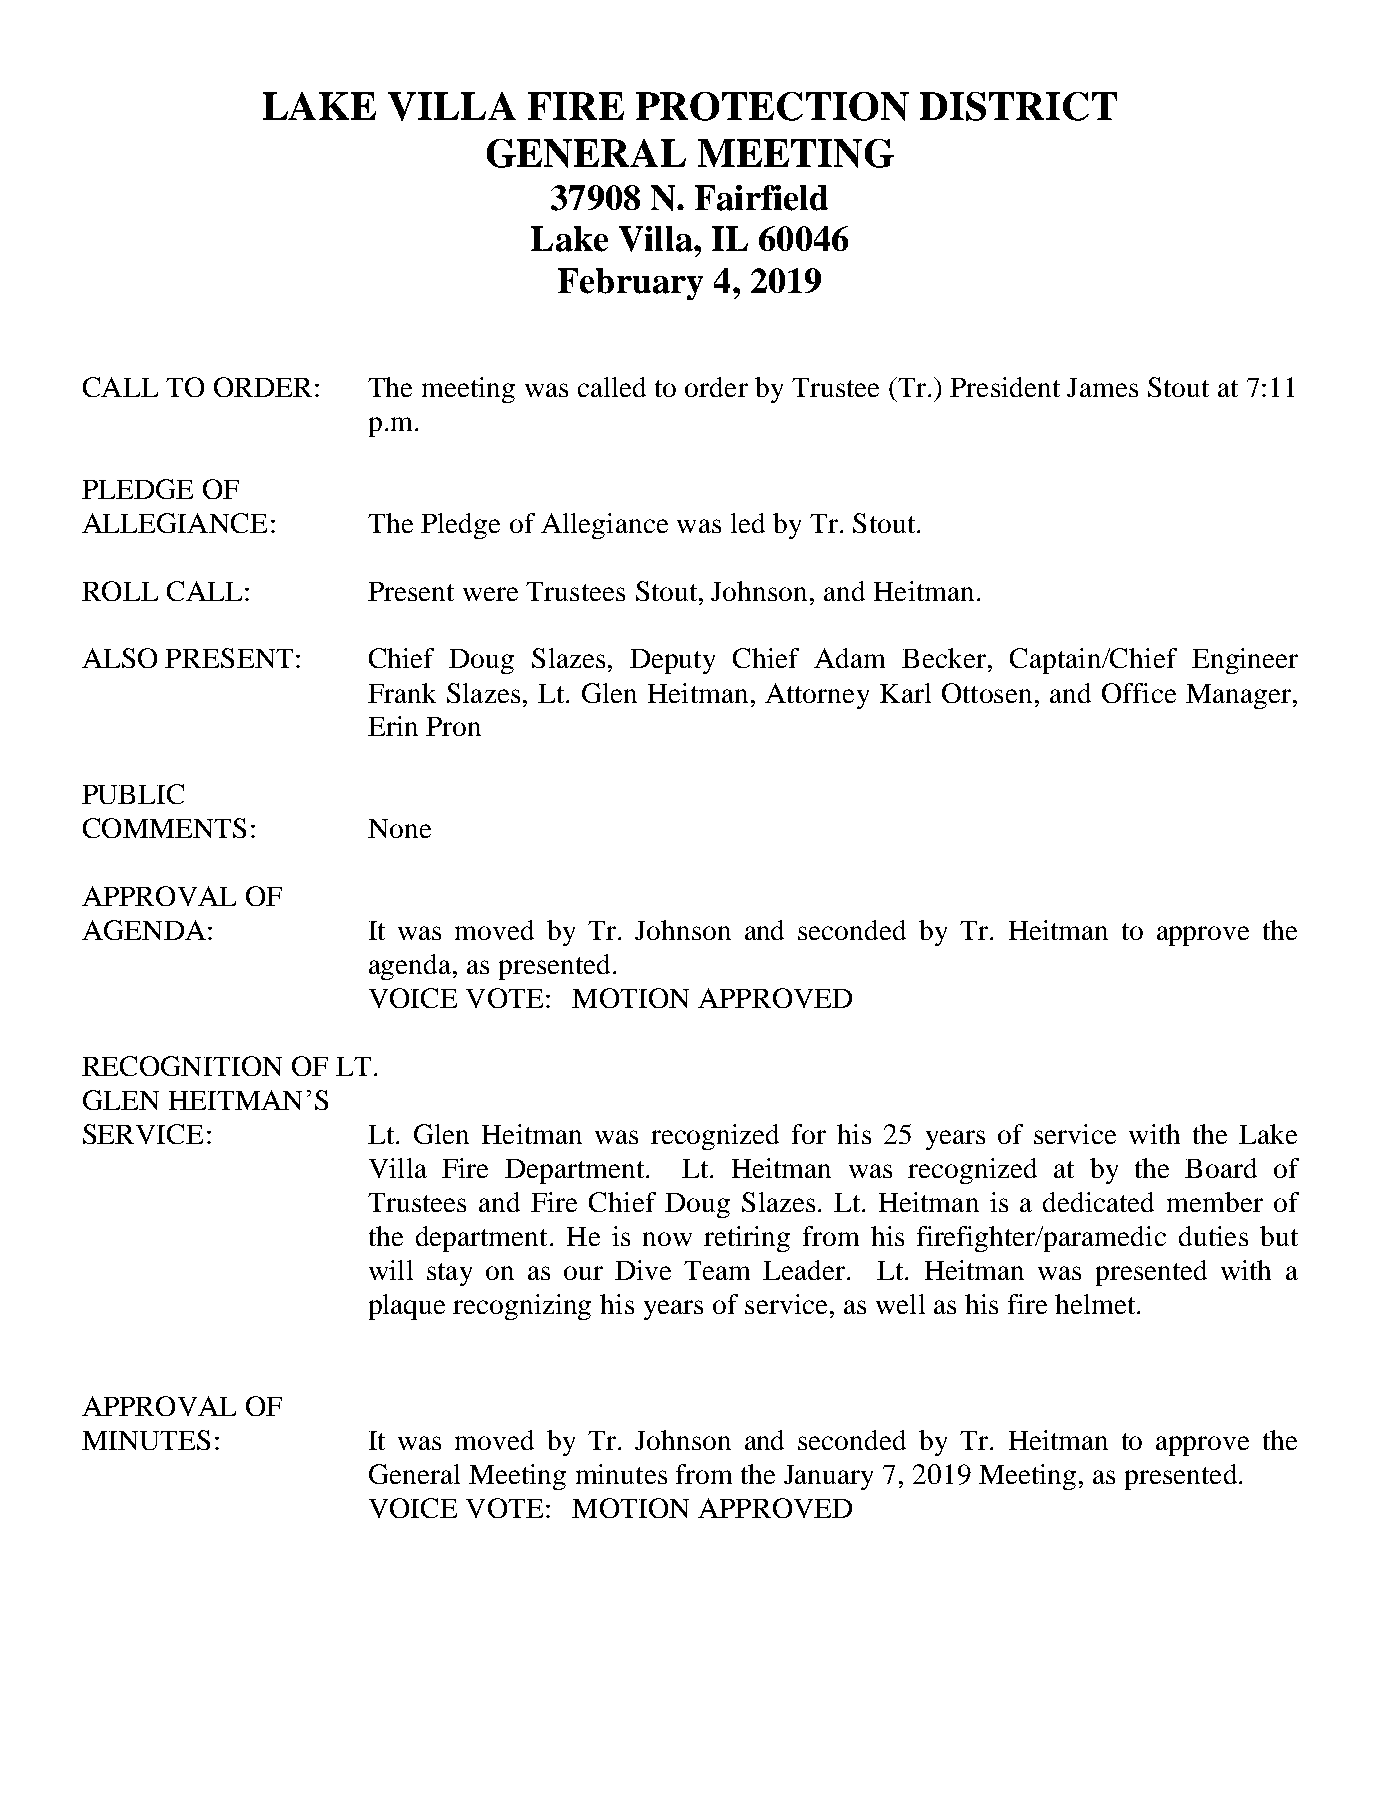  I want to click on for, so click(809, 1134).
